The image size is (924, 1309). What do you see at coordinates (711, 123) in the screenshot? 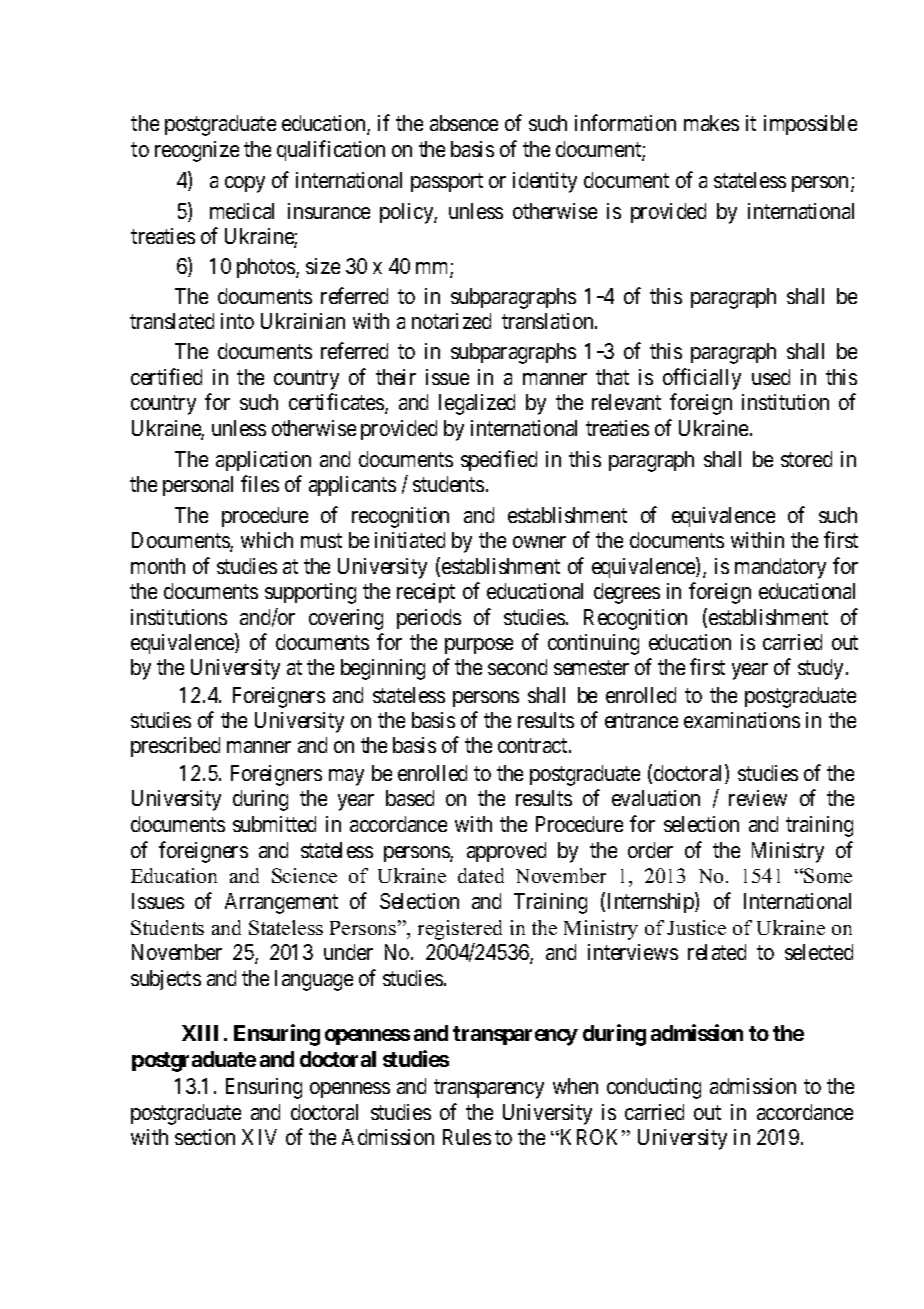
I see `makes` at bounding box center [711, 123].
